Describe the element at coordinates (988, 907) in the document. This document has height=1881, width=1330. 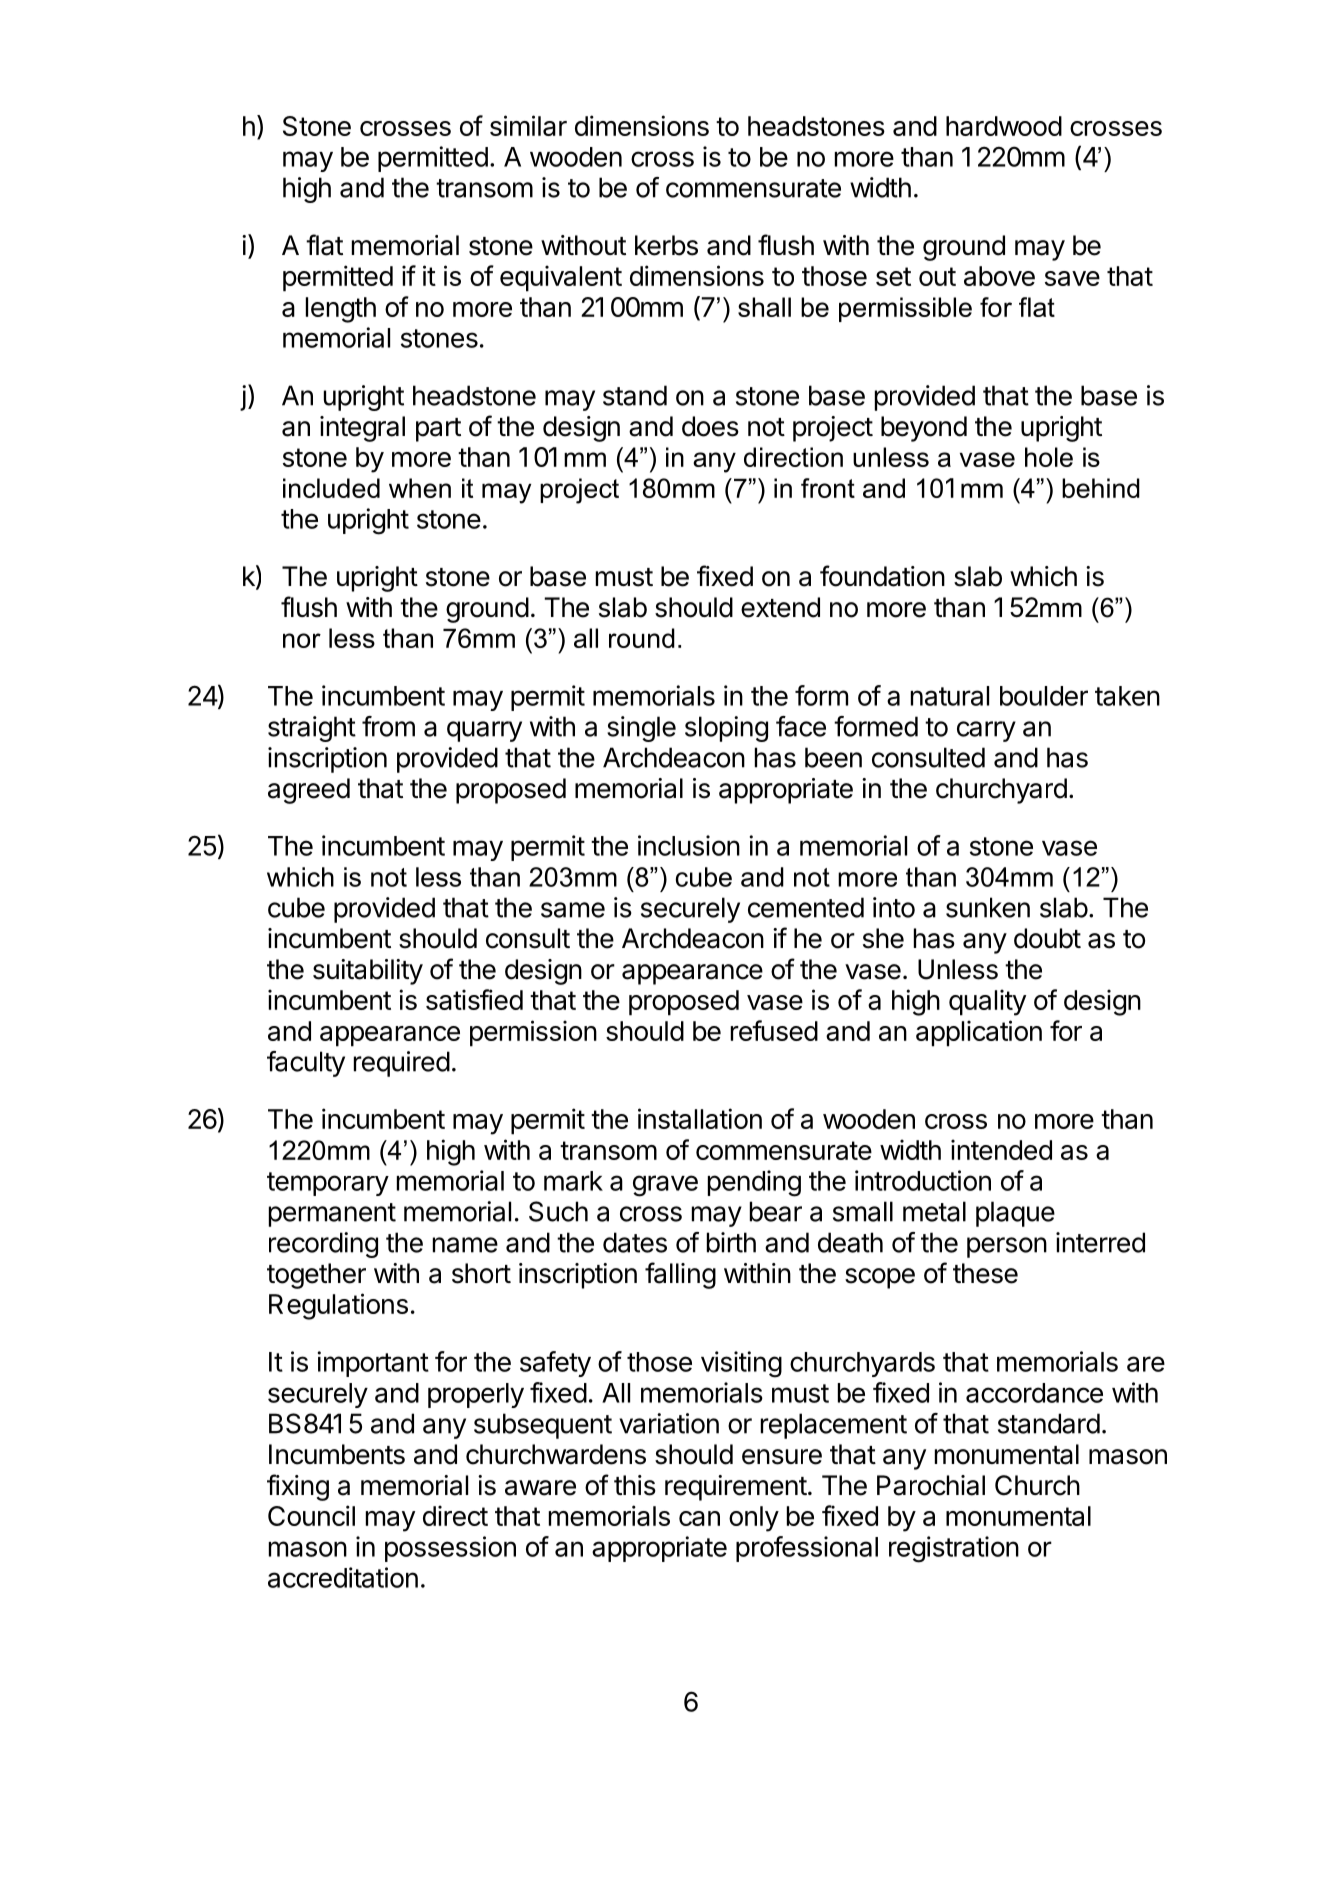
I see `sunken` at that location.
